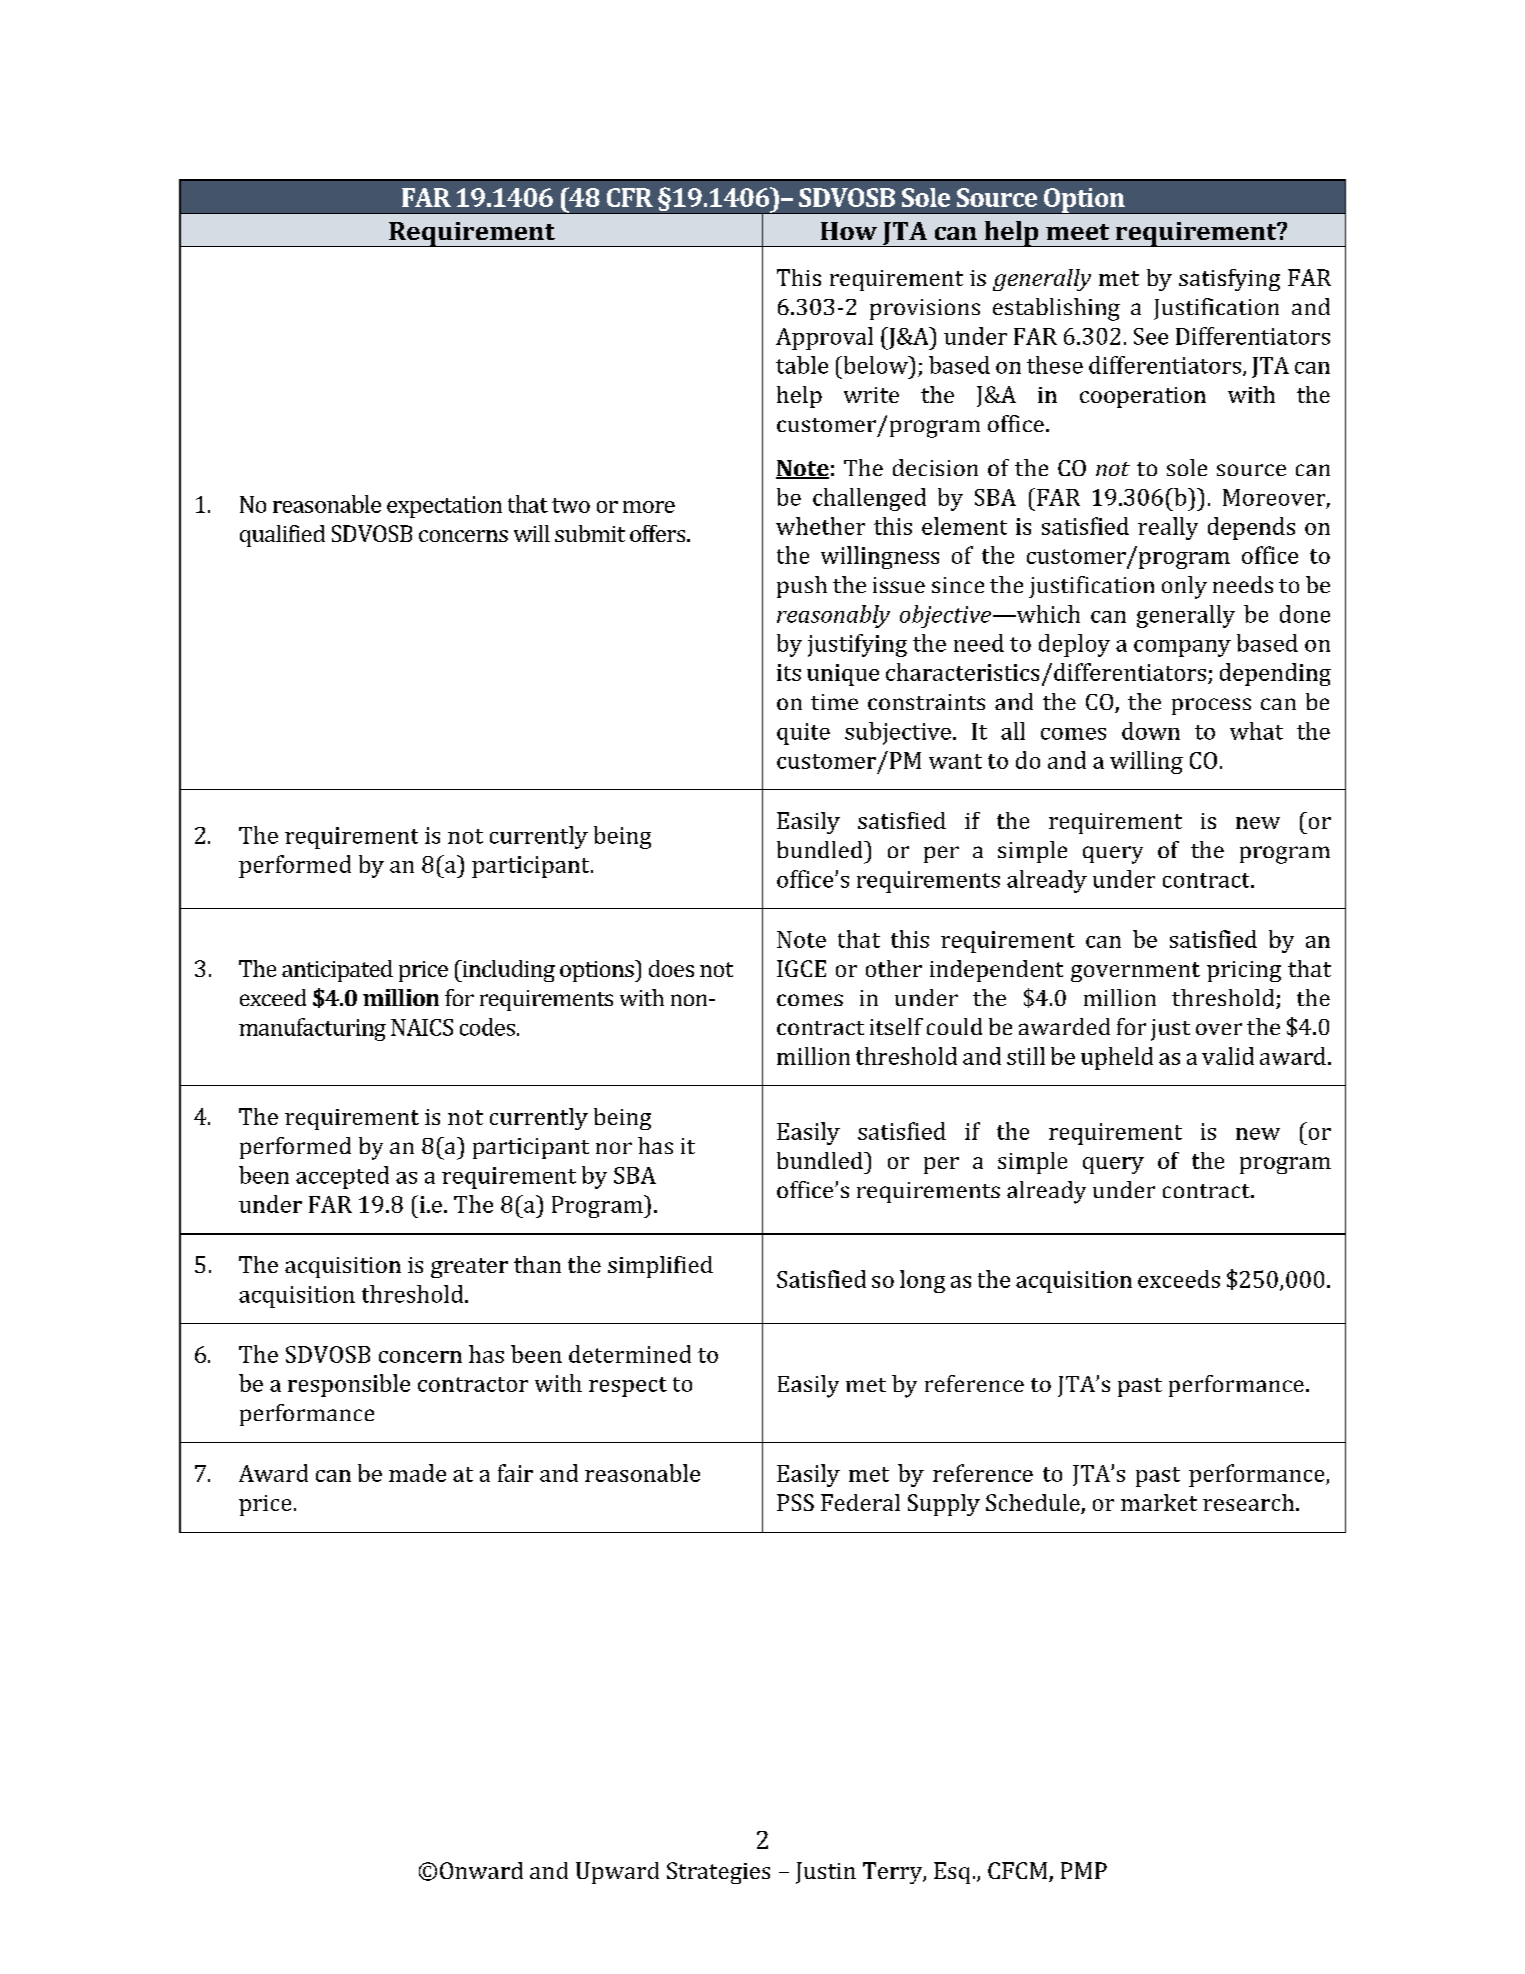 This document has height=1974, width=1525. What do you see at coordinates (630, 197) in the document?
I see `CFR` at bounding box center [630, 197].
